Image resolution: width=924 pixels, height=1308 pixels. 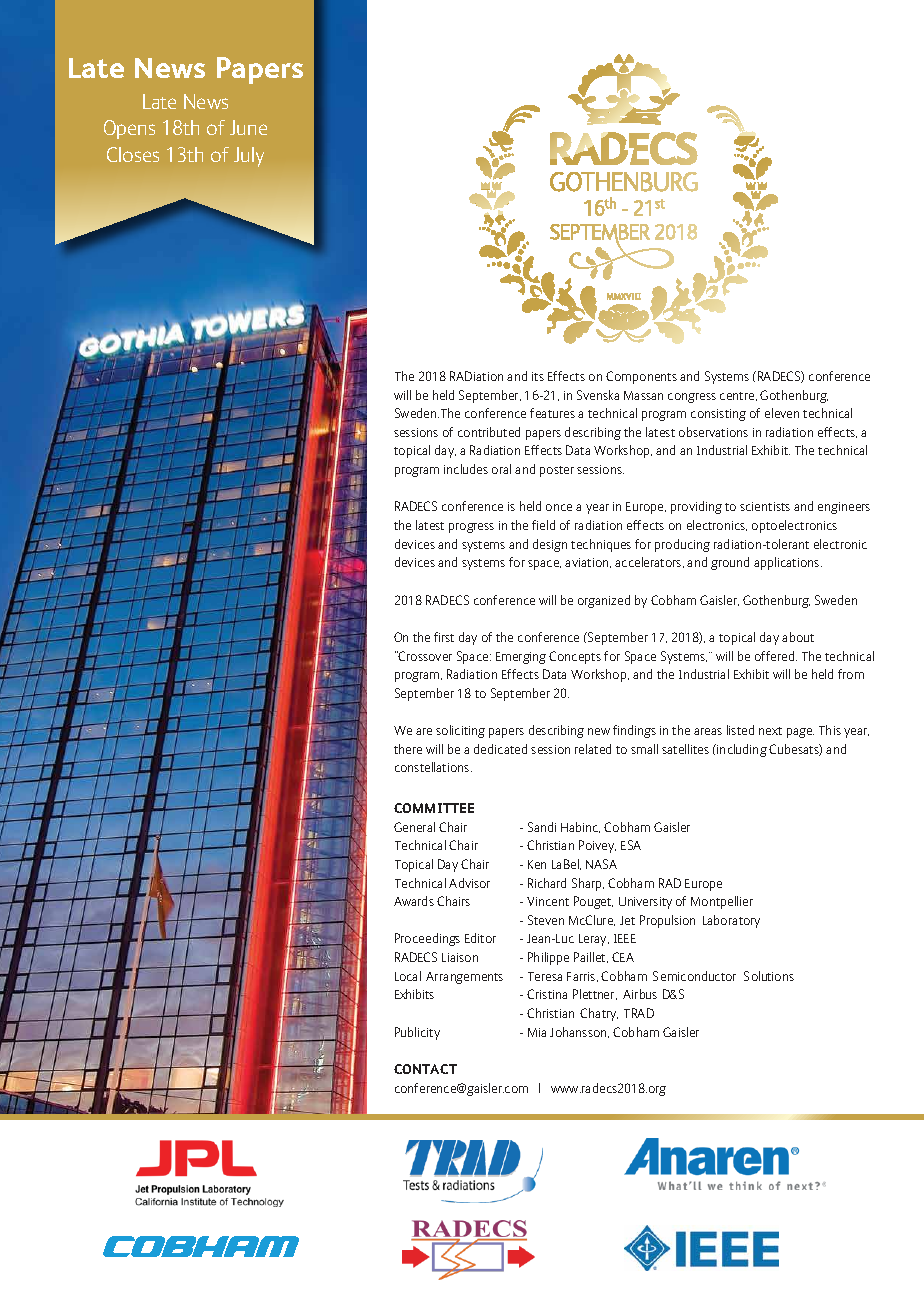 What do you see at coordinates (769, 976) in the screenshot?
I see `Solutions` at bounding box center [769, 976].
